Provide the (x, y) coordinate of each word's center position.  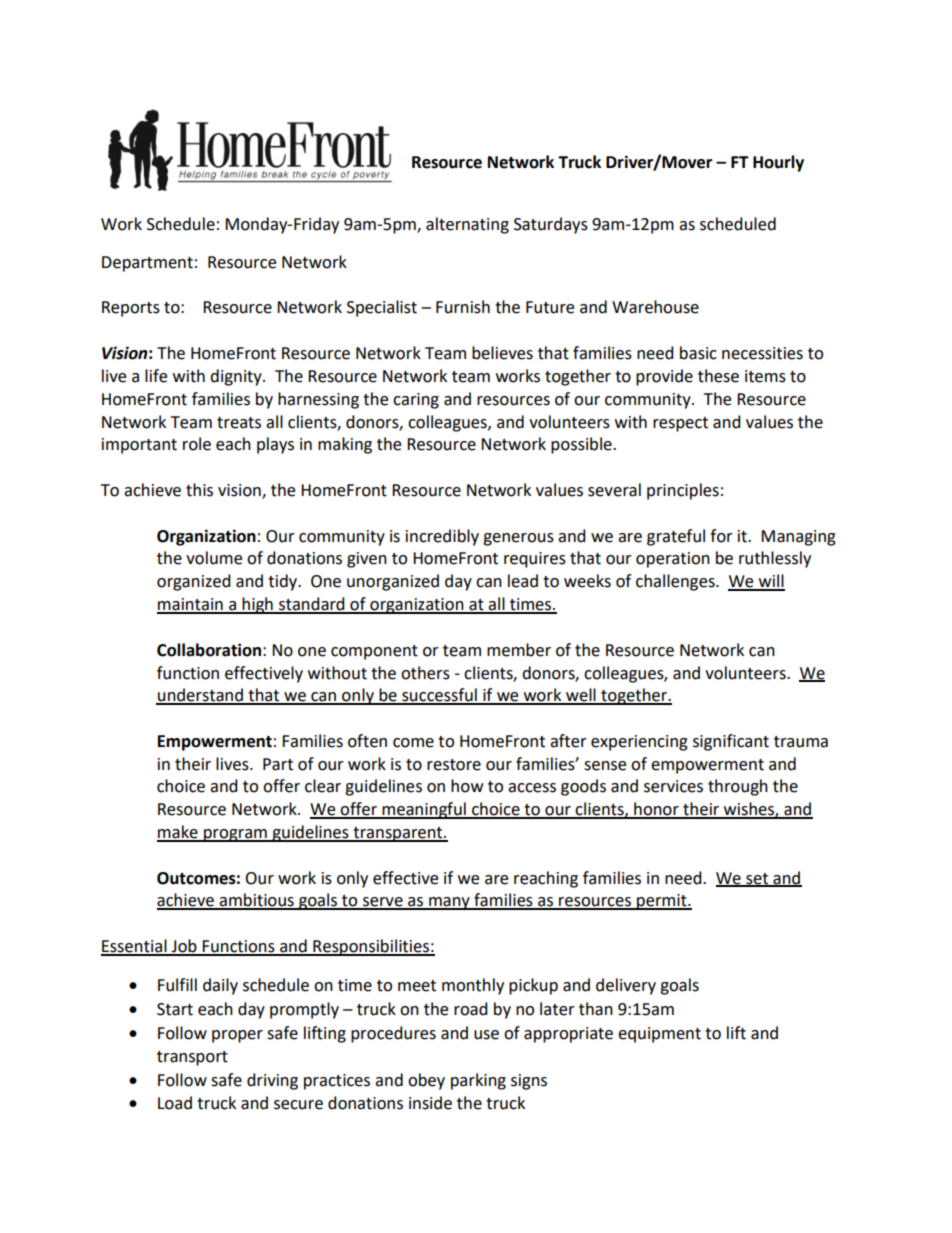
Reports (131, 309)
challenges (676, 582)
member (519, 650)
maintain (191, 605)
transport (192, 1058)
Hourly (778, 163)
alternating (467, 225)
